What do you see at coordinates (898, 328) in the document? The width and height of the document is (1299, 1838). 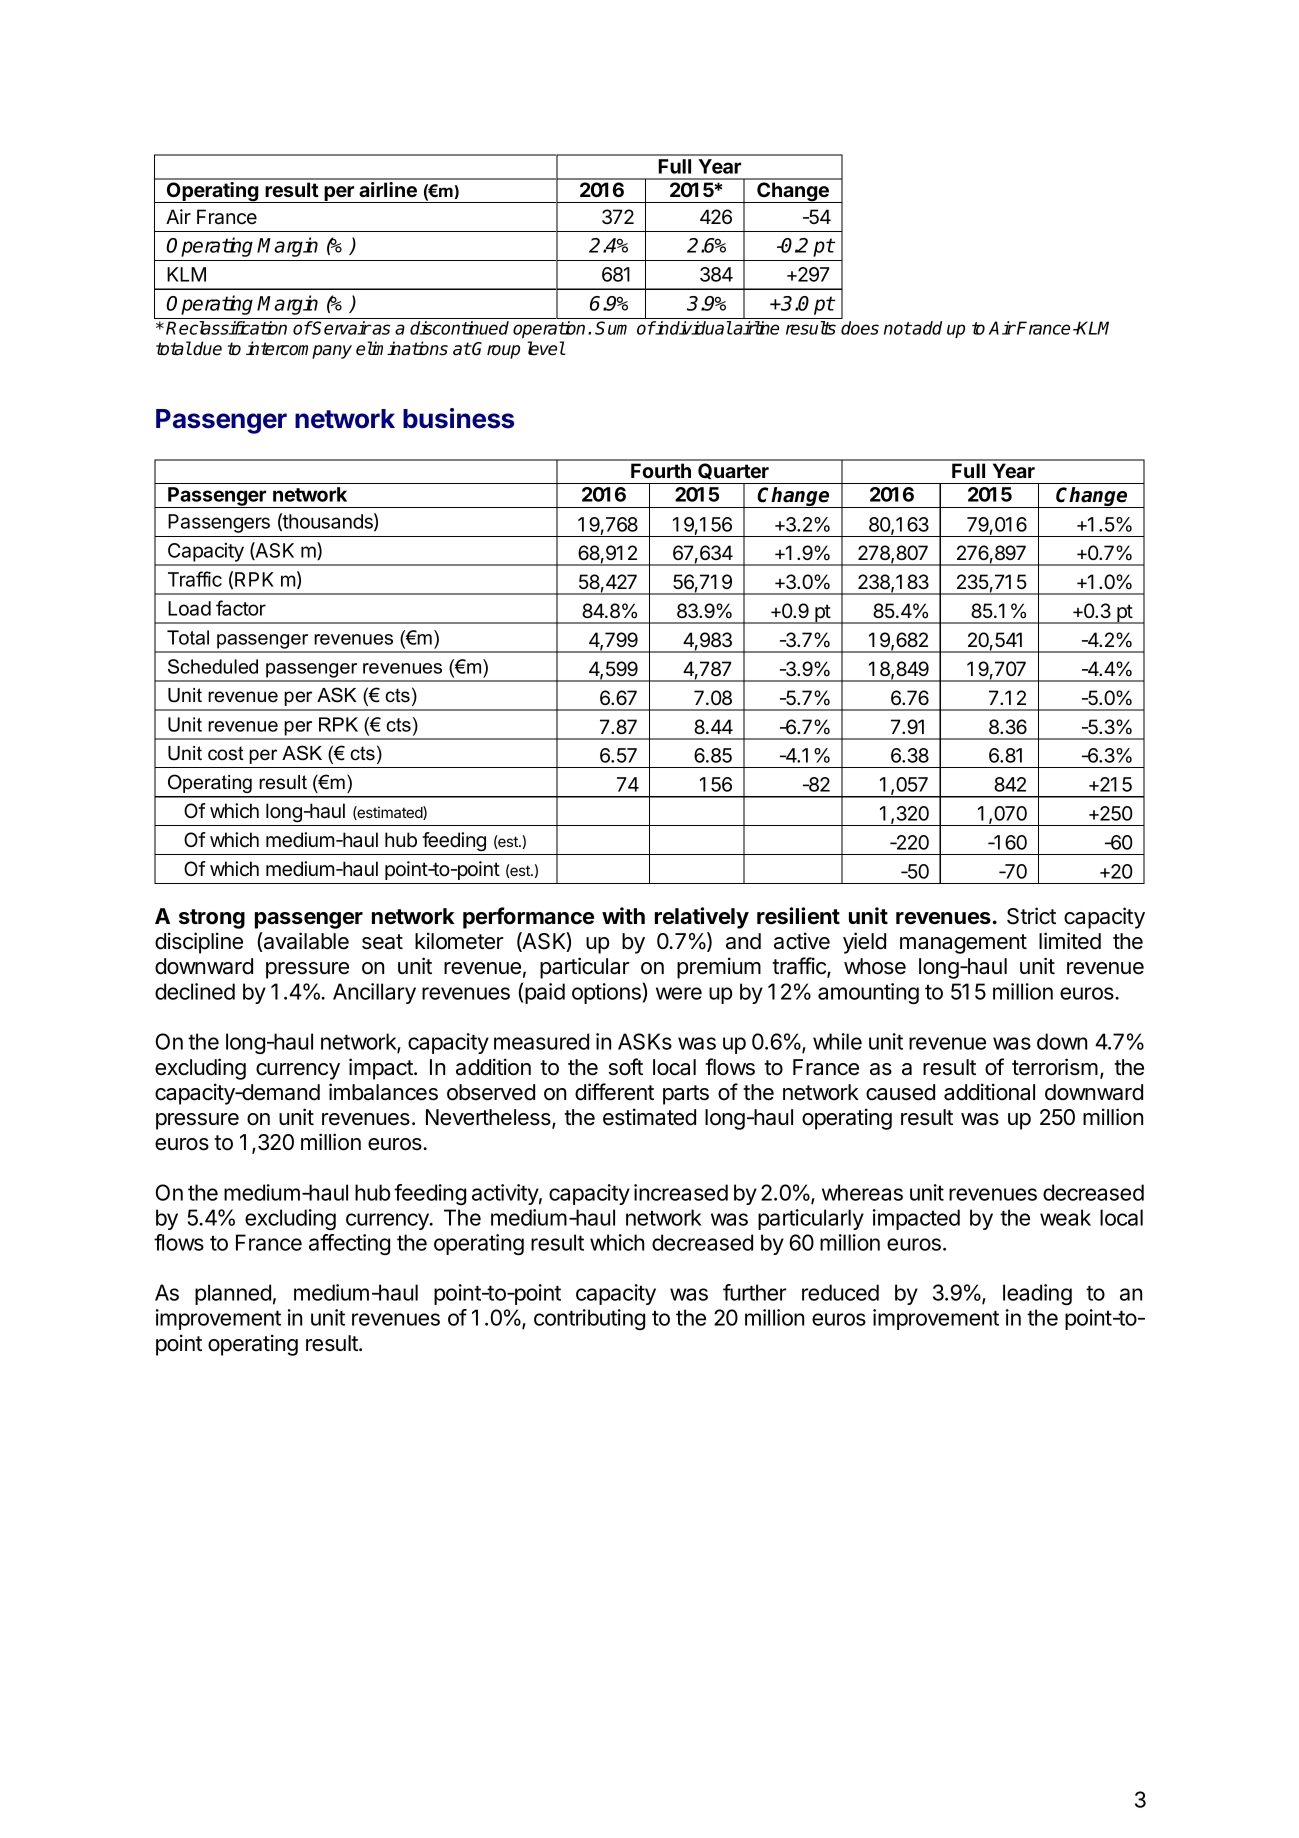 I see `not` at bounding box center [898, 328].
